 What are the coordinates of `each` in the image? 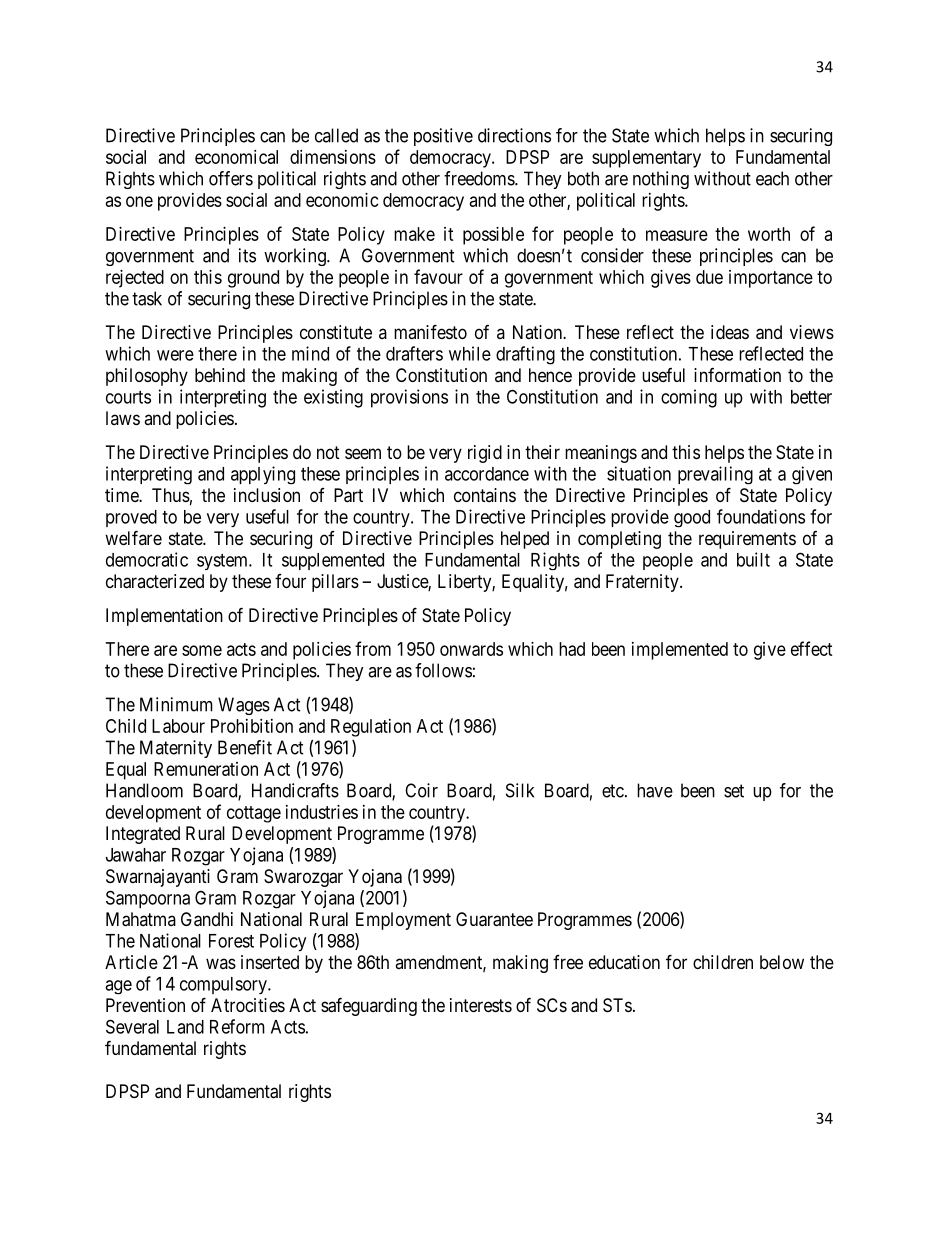 It's located at (772, 178).
